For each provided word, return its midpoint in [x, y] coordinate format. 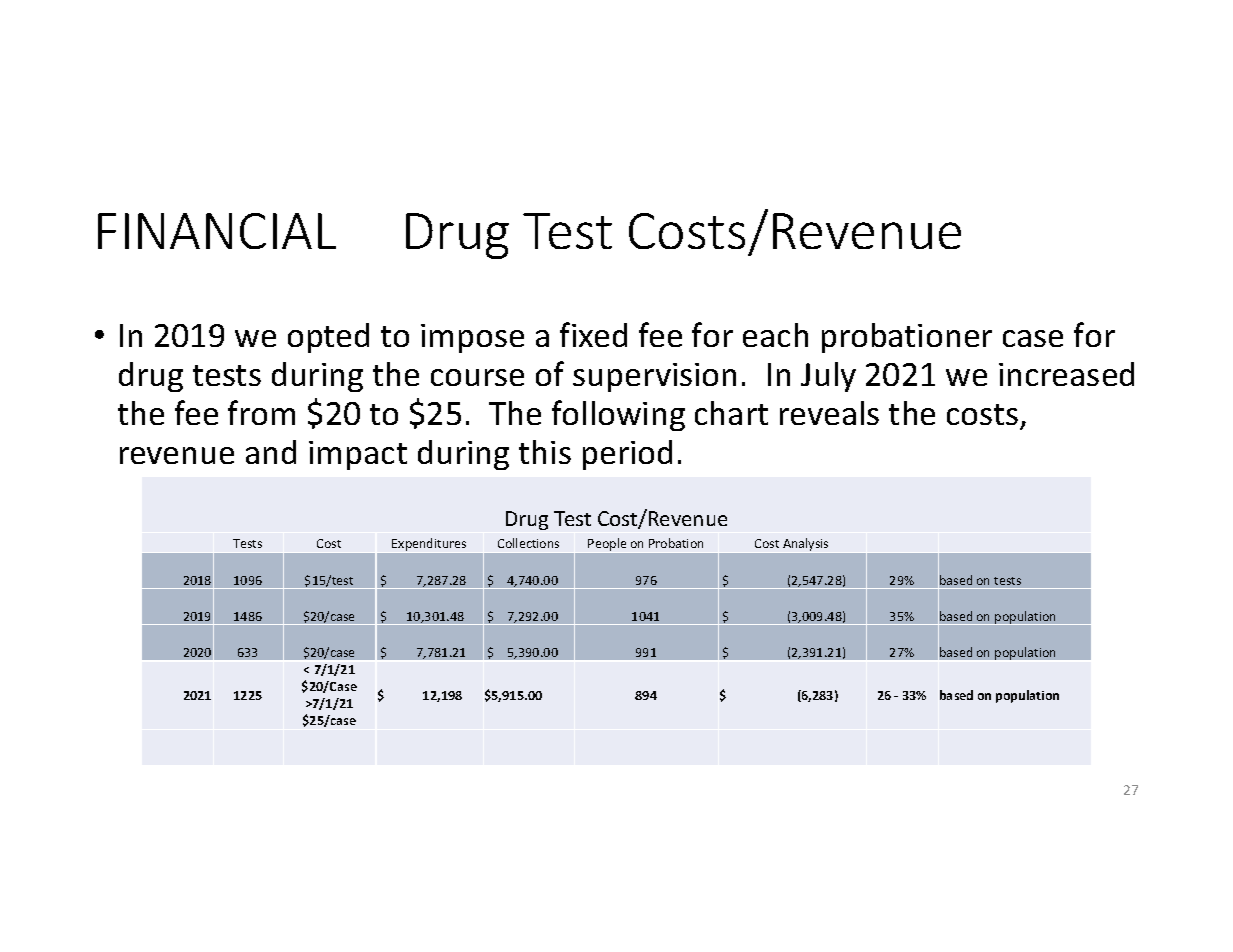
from [261, 412]
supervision [654, 377]
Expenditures [429, 544]
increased [1066, 374]
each [775, 335]
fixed [593, 334]
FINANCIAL [217, 231]
